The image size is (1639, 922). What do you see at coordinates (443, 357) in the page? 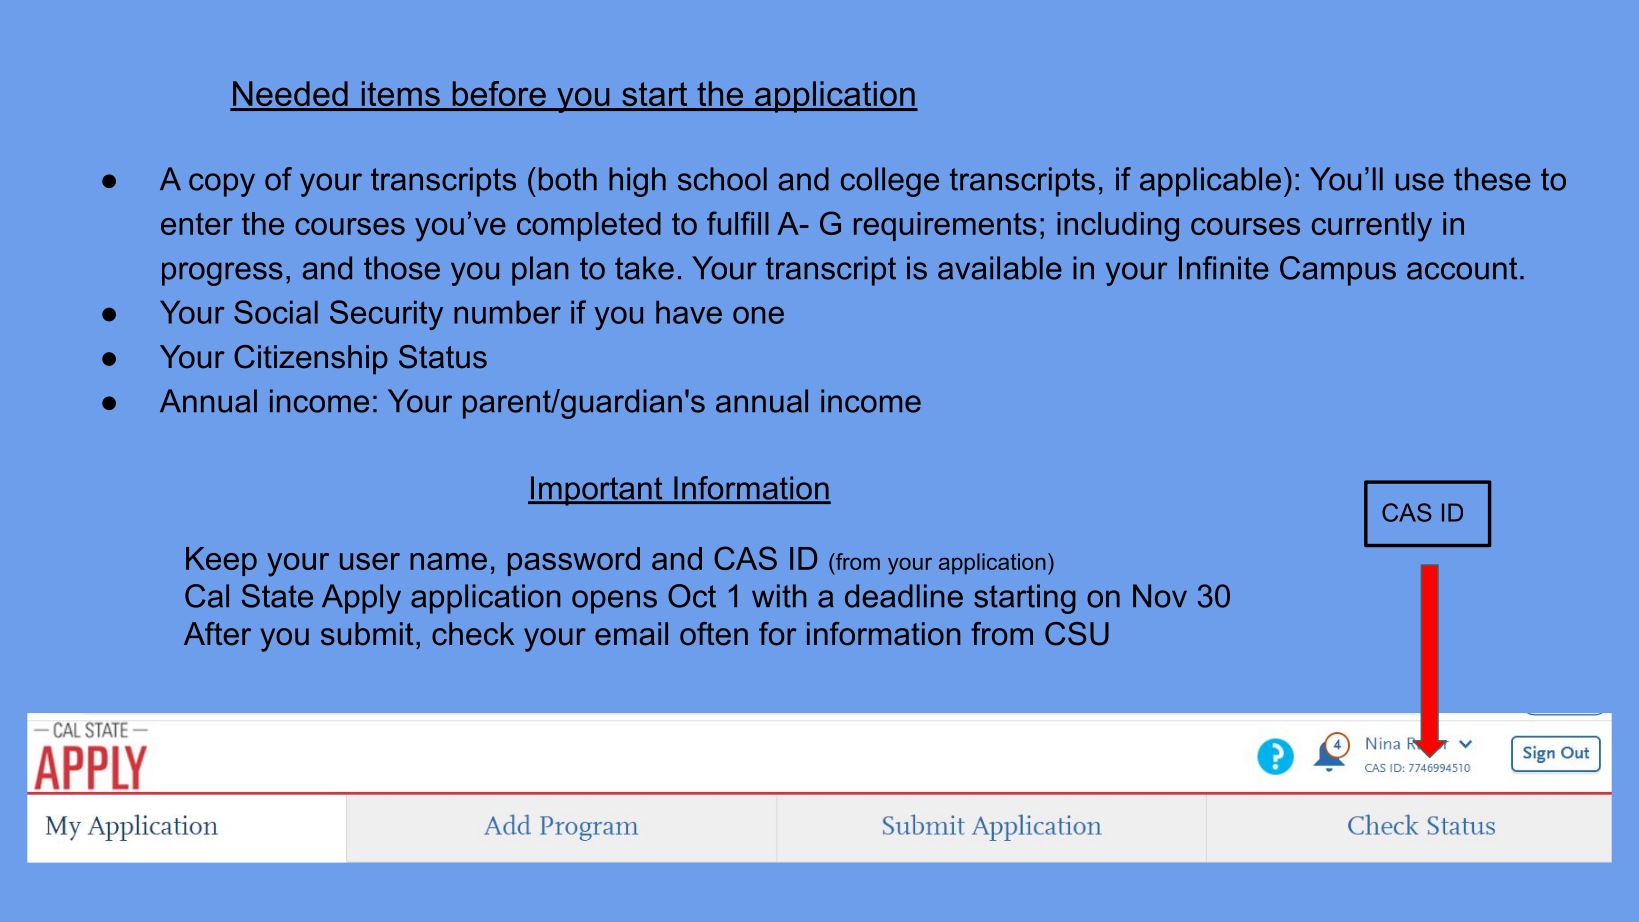
I see `Status` at bounding box center [443, 357].
